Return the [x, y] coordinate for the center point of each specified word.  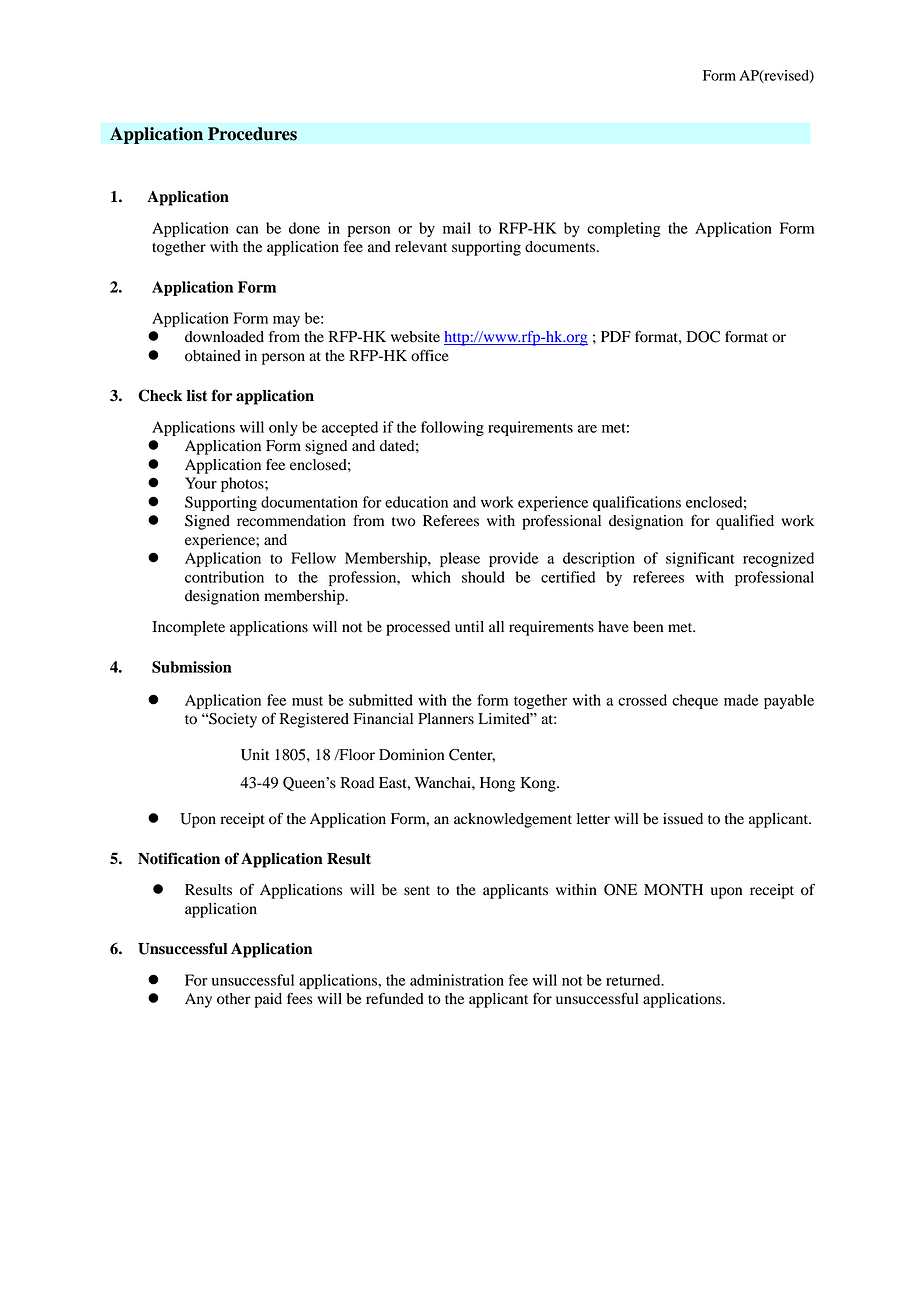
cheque [695, 701]
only [283, 428]
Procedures [252, 134]
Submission [192, 667]
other [234, 999]
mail [457, 228]
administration [457, 980]
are [587, 429]
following [452, 428]
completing [624, 229]
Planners [446, 719]
